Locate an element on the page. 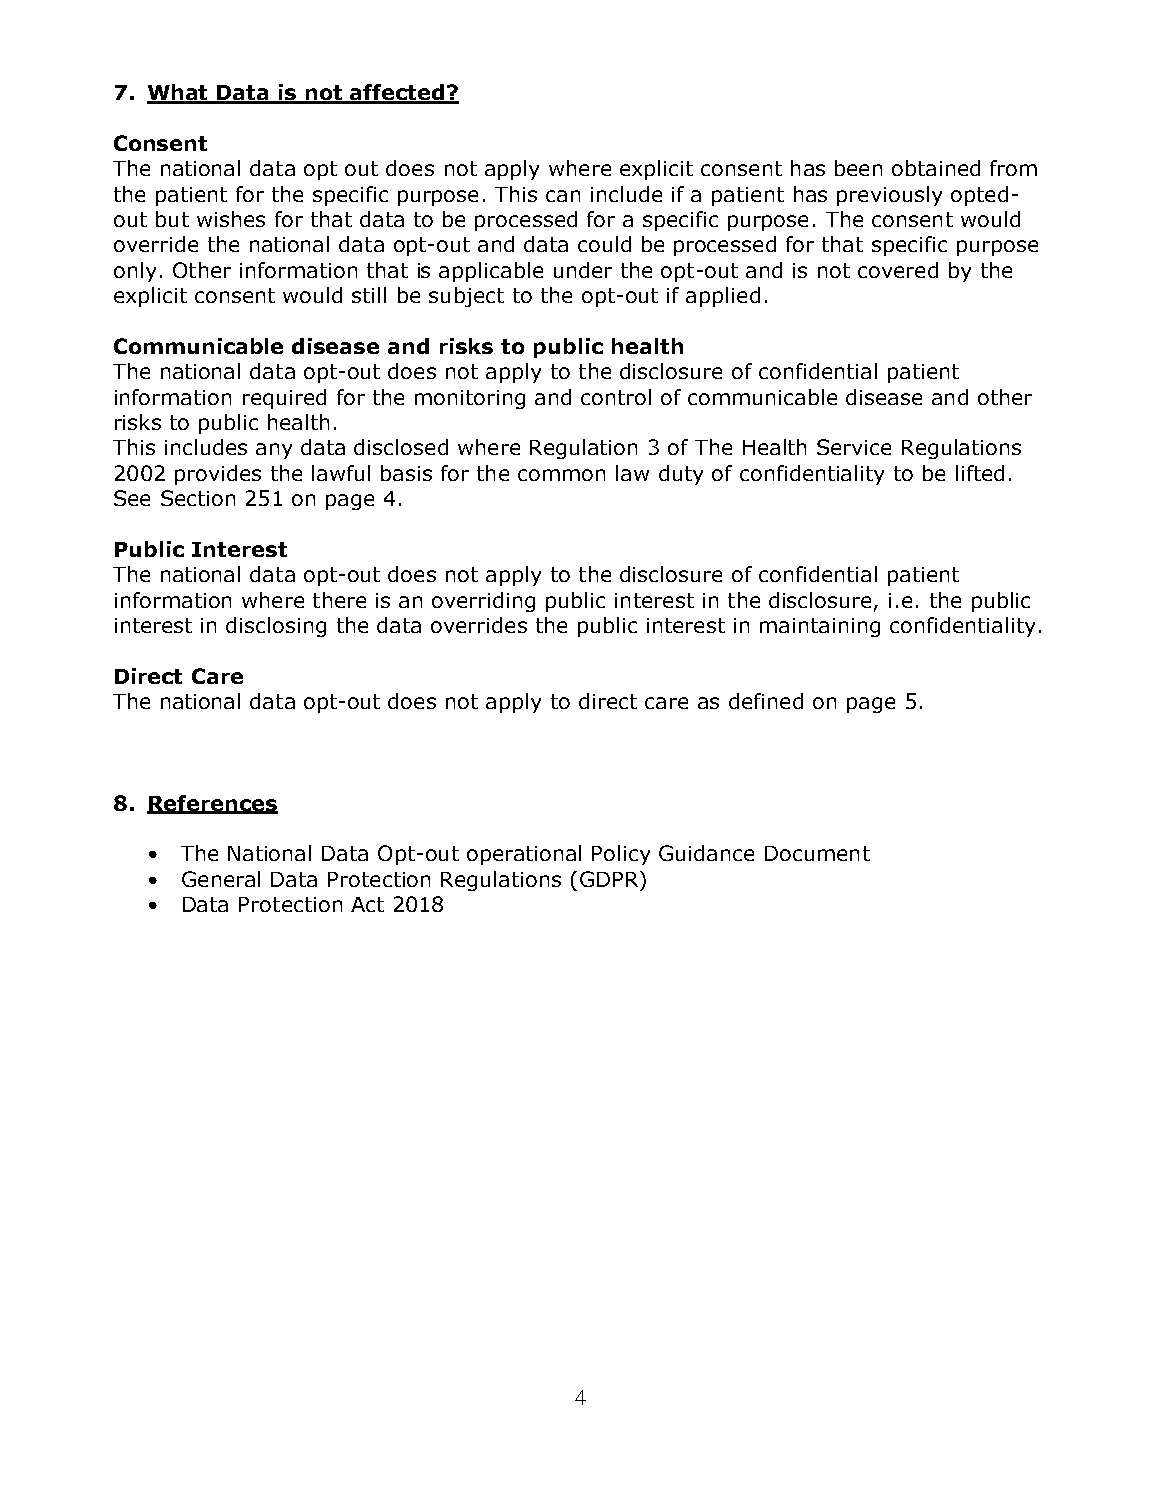 This document has height=1503, width=1161. disclosing is located at coordinates (276, 627).
